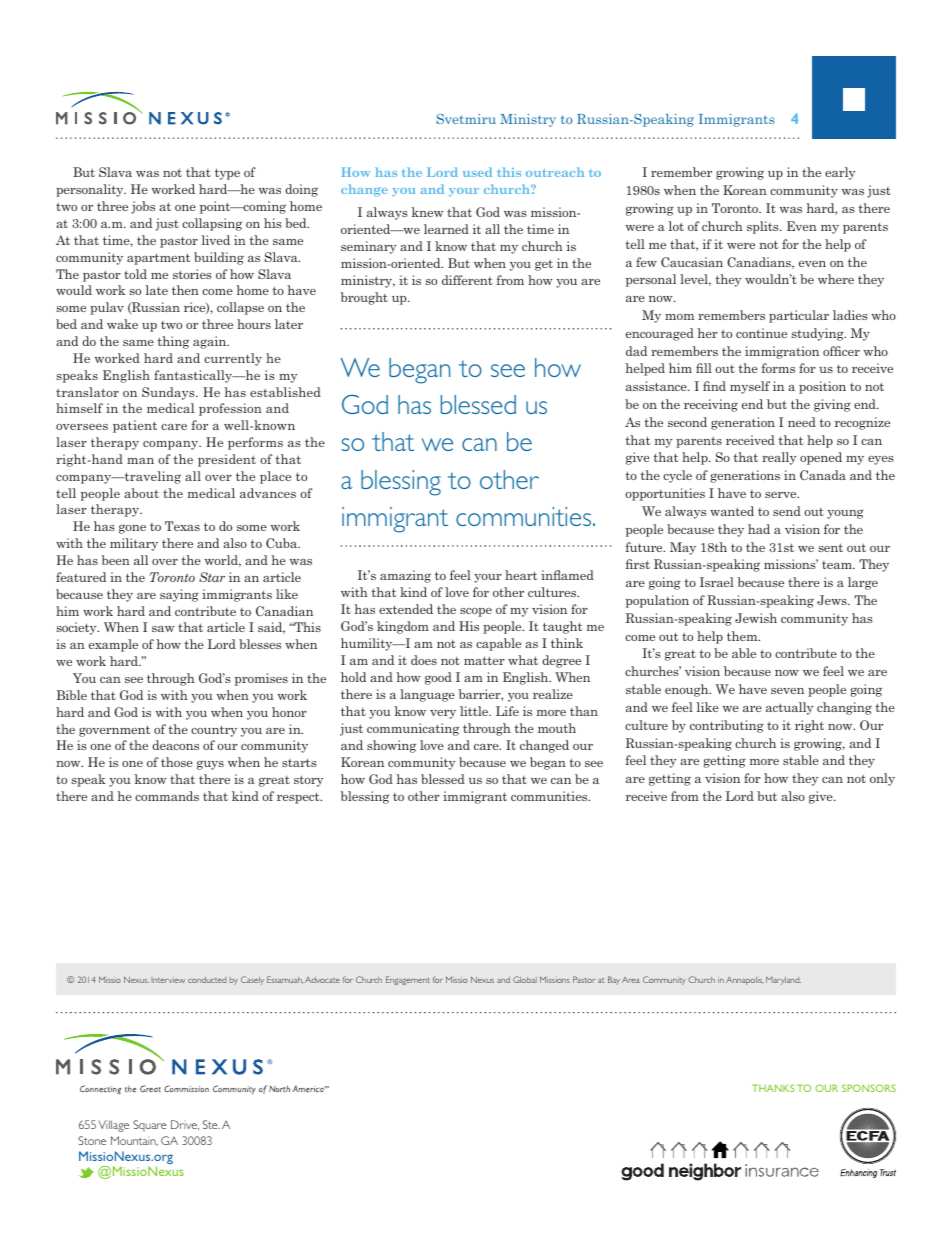 Image resolution: width=952 pixels, height=1233 pixels. What do you see at coordinates (636, 351) in the document?
I see `dad` at bounding box center [636, 351].
